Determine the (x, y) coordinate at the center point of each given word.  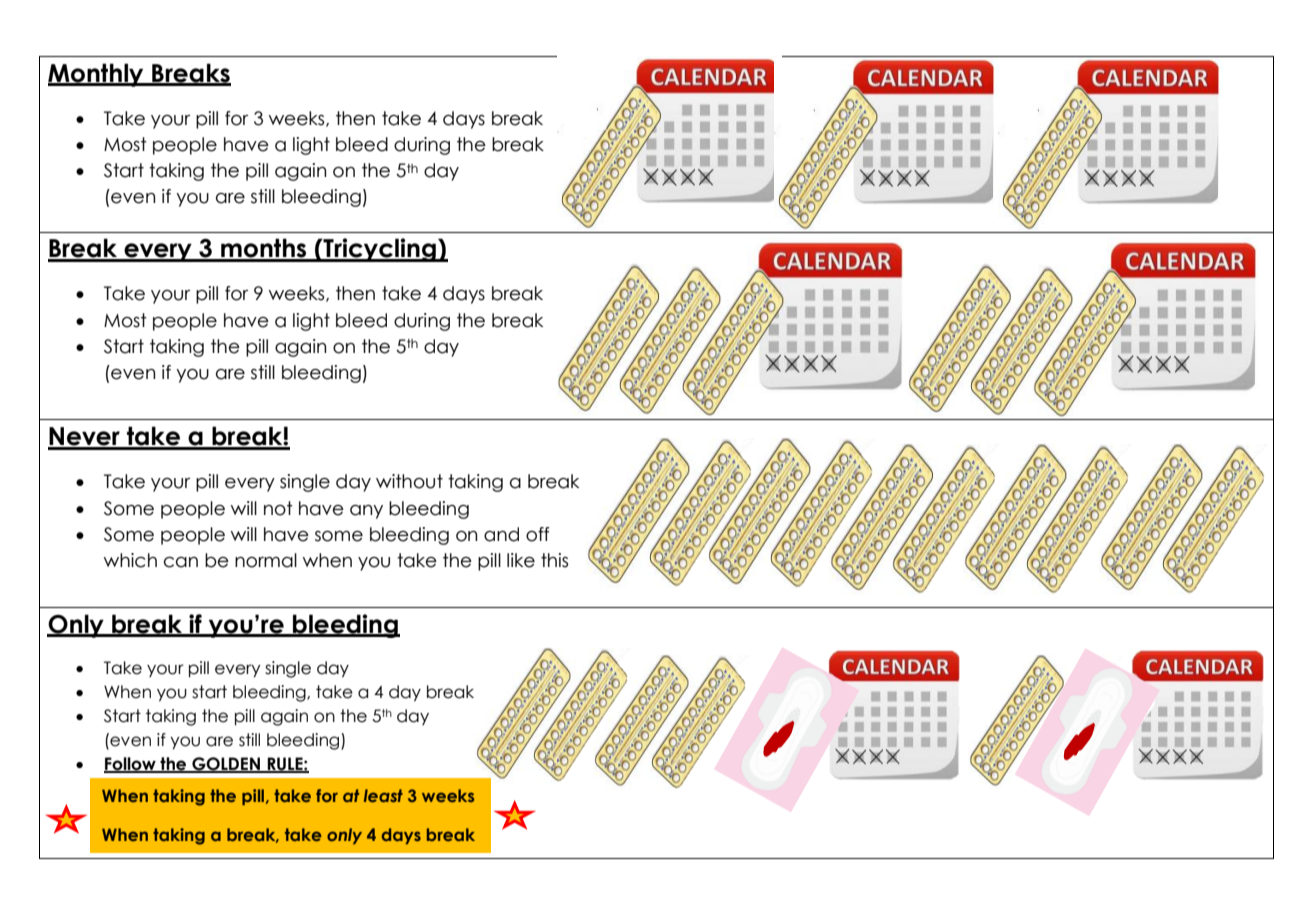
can (181, 562)
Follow (131, 765)
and (501, 534)
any (366, 512)
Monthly (97, 75)
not (278, 508)
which (130, 560)
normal (266, 560)
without (409, 481)
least (383, 795)
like (521, 560)
